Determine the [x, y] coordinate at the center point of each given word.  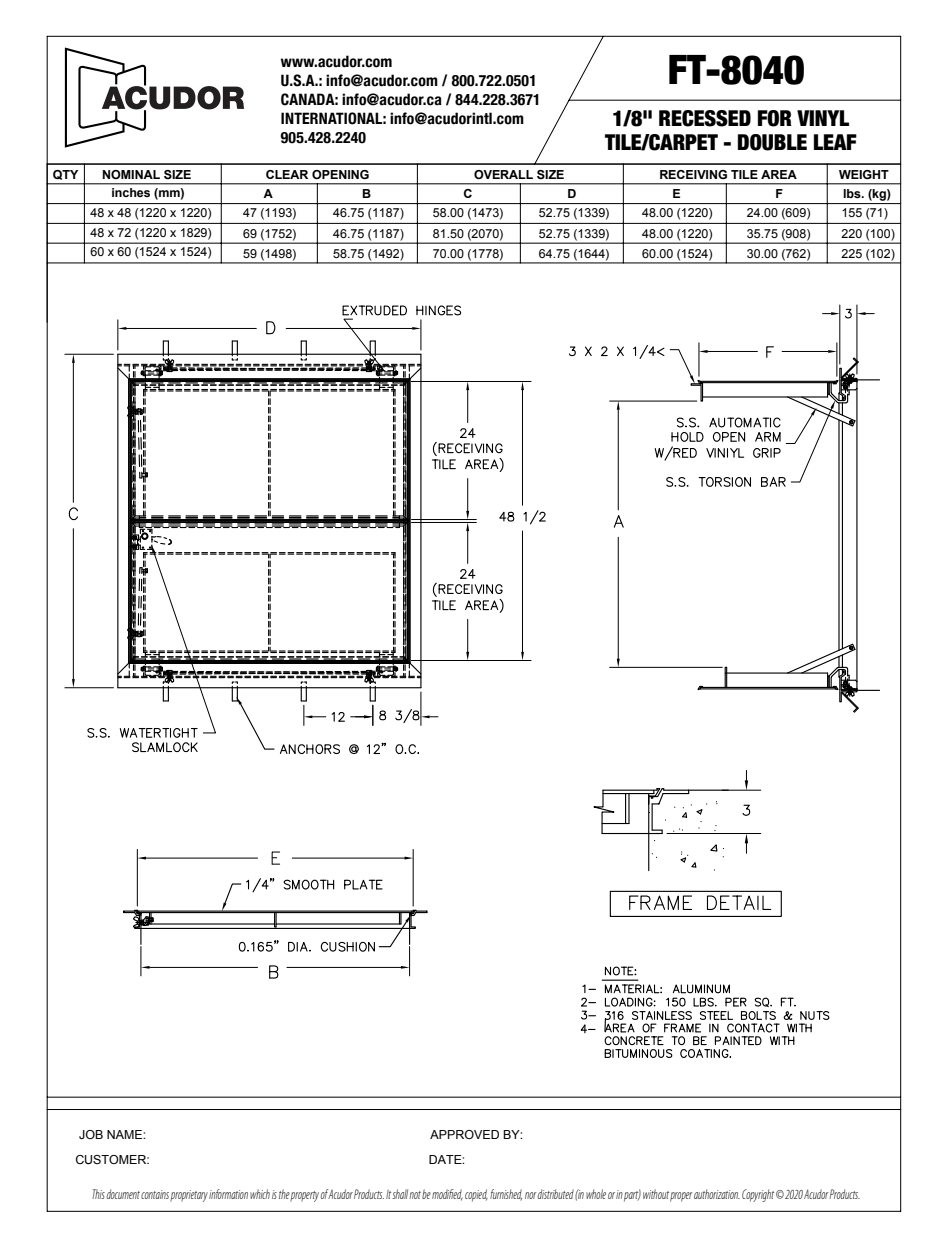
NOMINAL [131, 174]
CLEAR [287, 174]
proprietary [189, 1196]
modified [447, 1195]
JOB [91, 1134]
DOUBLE [772, 142]
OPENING [340, 174]
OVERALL [503, 174]
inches [131, 192]
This [98, 1194]
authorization [717, 1194]
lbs [853, 193]
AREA [779, 174]
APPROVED [464, 1134]
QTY [65, 175]
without [656, 1194]
